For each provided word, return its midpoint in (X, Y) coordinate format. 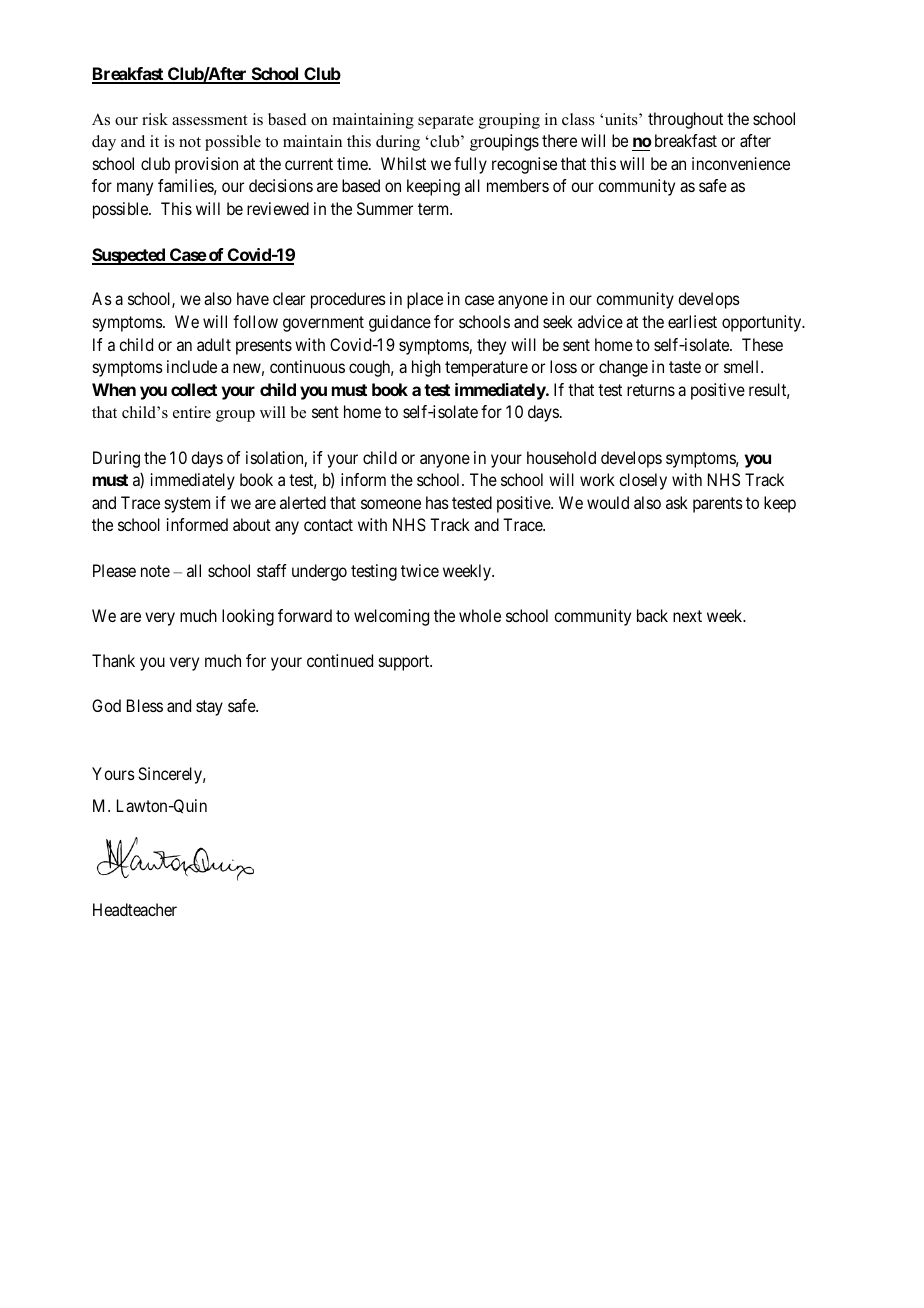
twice (420, 570)
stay (209, 708)
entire (192, 412)
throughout (685, 120)
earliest (692, 321)
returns (651, 390)
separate (446, 122)
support (405, 663)
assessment (209, 120)
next (687, 616)
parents (718, 505)
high (426, 368)
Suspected (129, 256)
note (155, 571)
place (425, 300)
